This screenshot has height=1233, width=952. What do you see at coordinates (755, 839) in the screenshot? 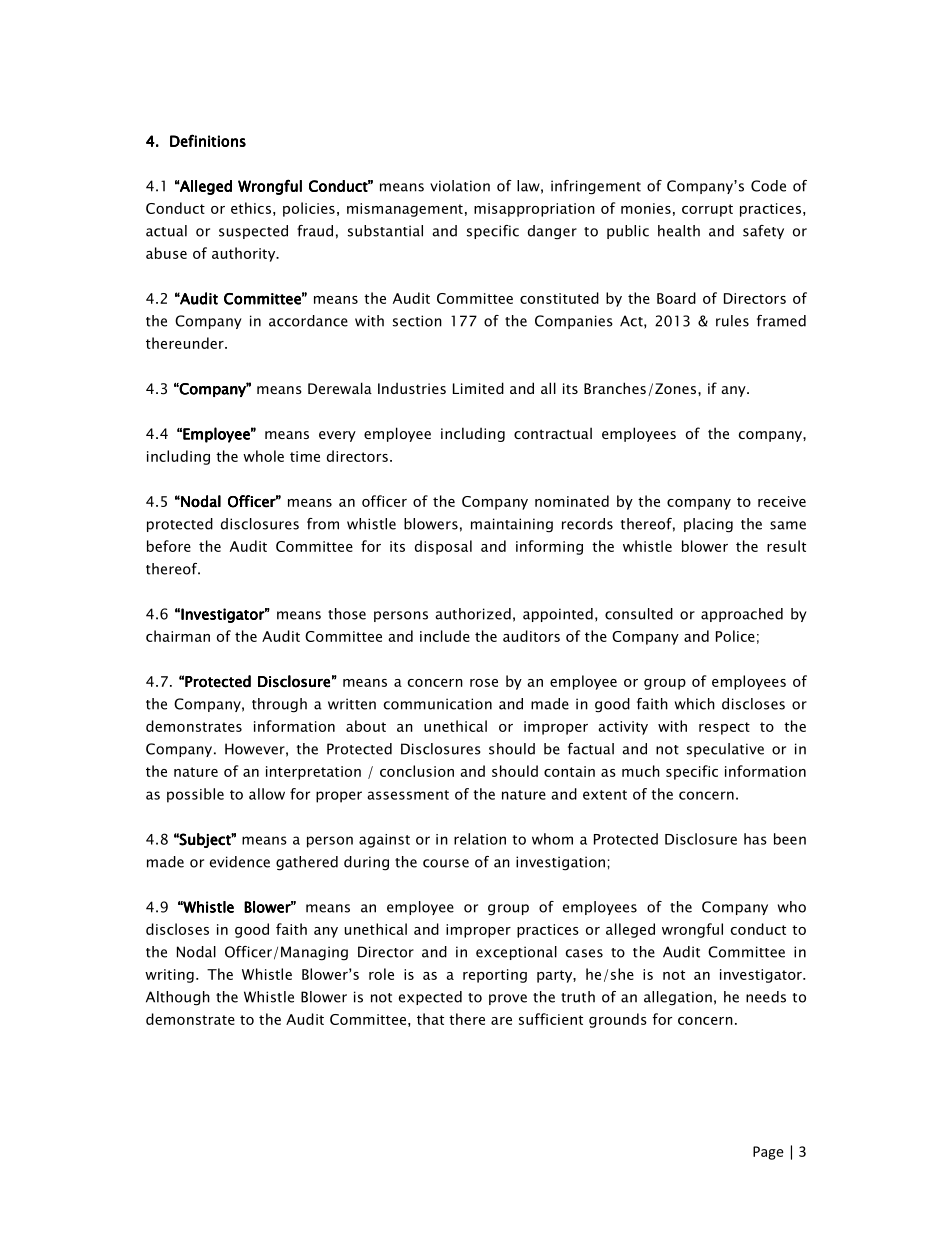
I see `has` at bounding box center [755, 839].
